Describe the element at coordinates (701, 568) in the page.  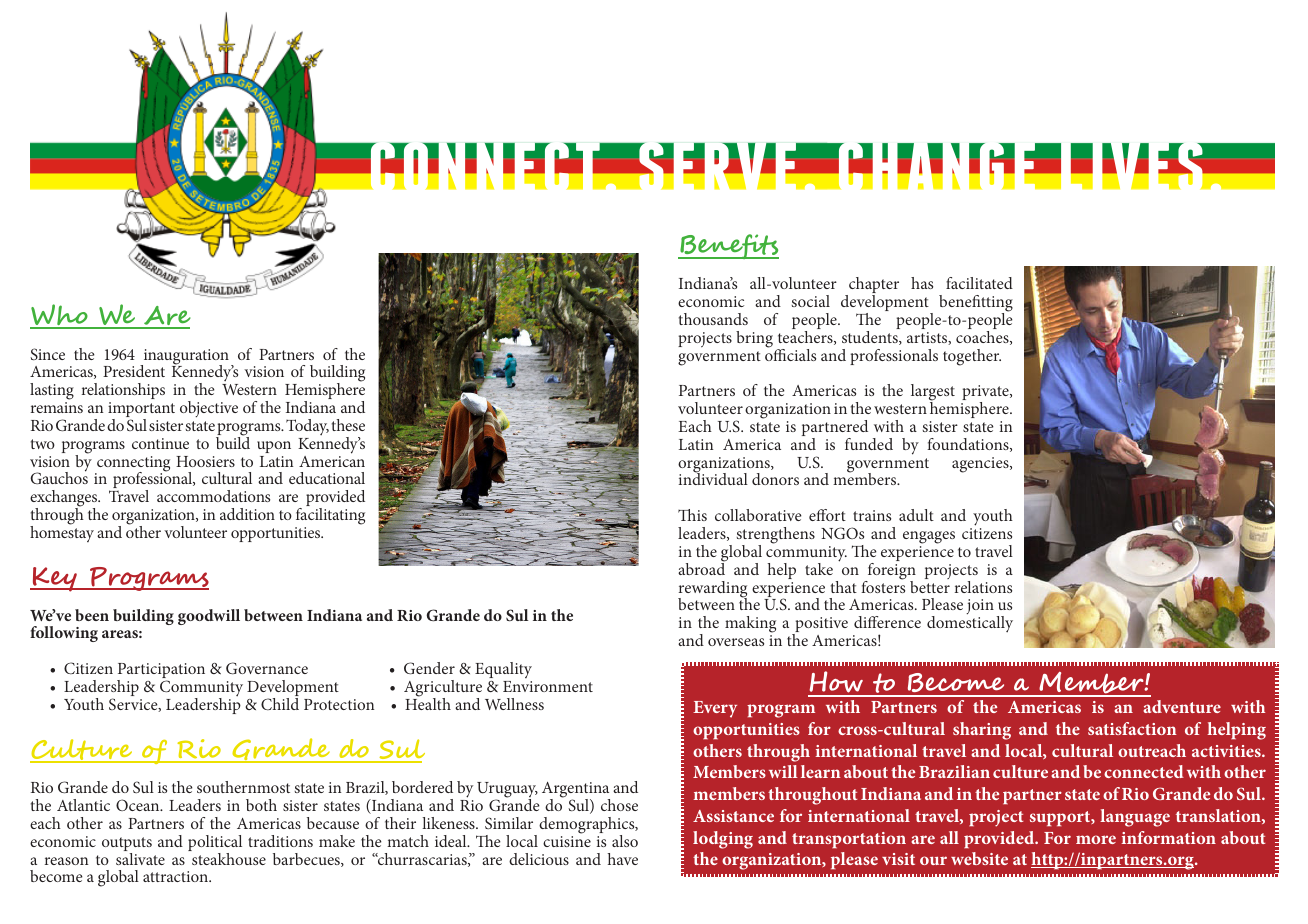
I see `abroad` at that location.
